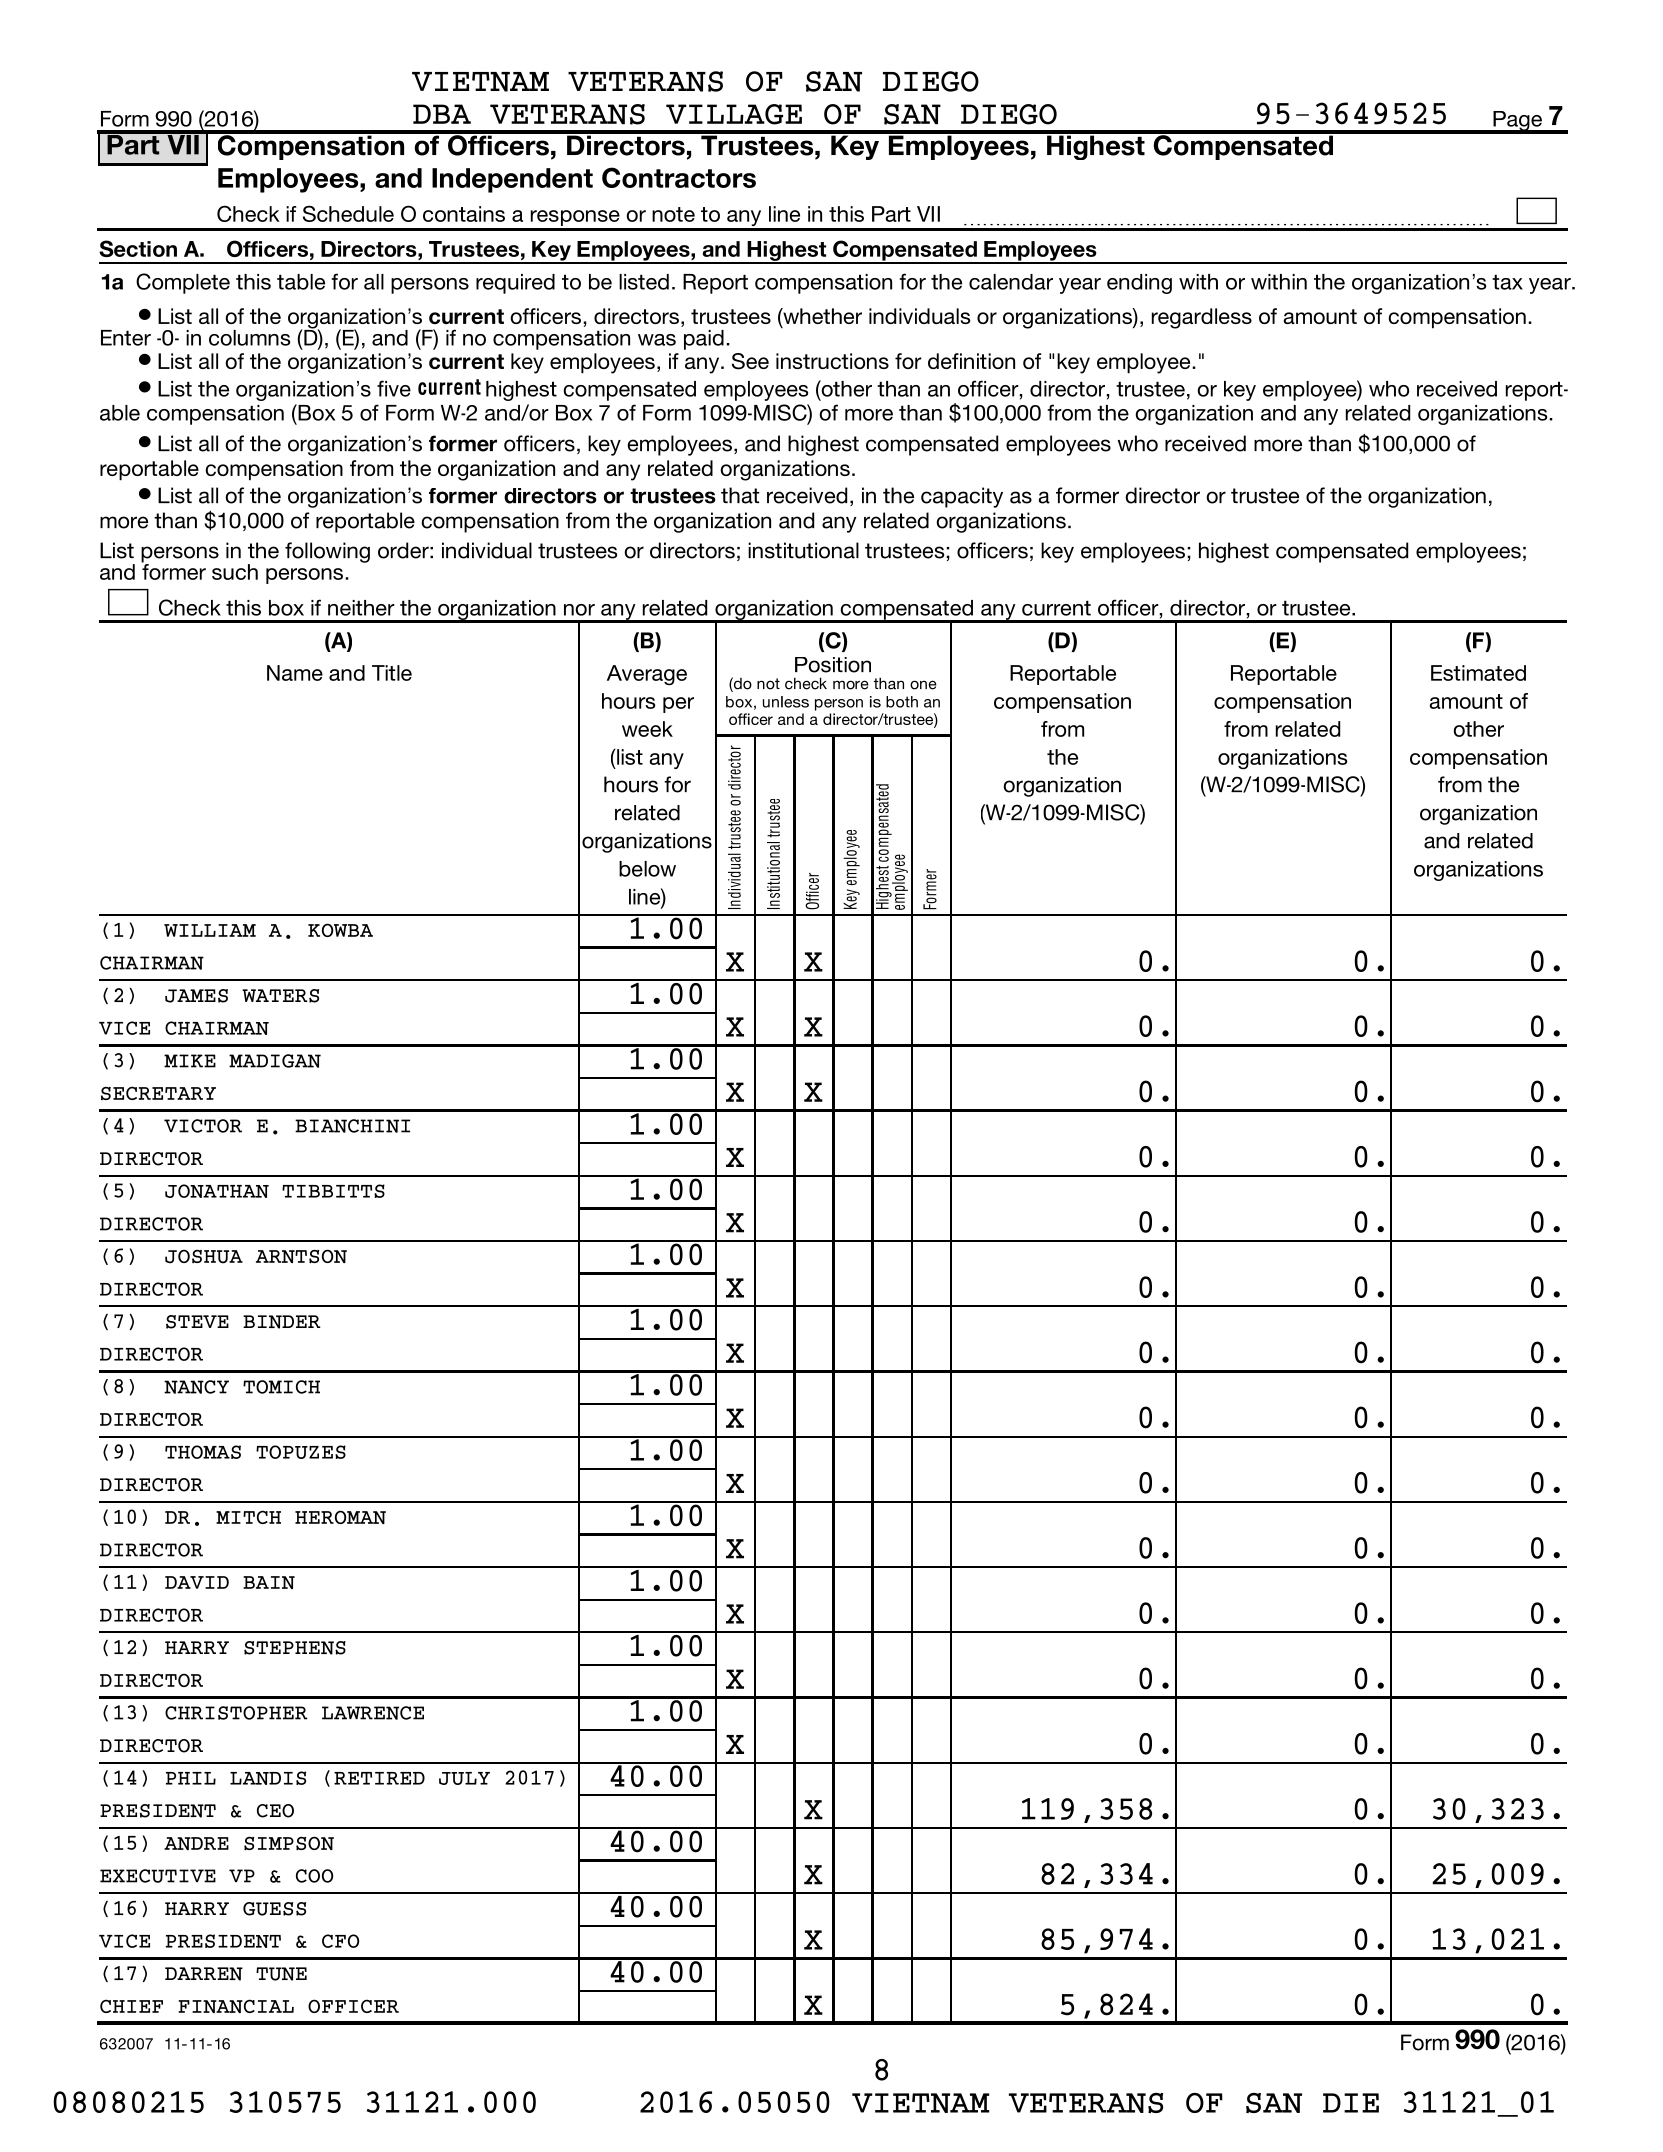 The width and height of the document is (1663, 2152). Describe the element at coordinates (361, 608) in the document. I see `neither` at that location.
